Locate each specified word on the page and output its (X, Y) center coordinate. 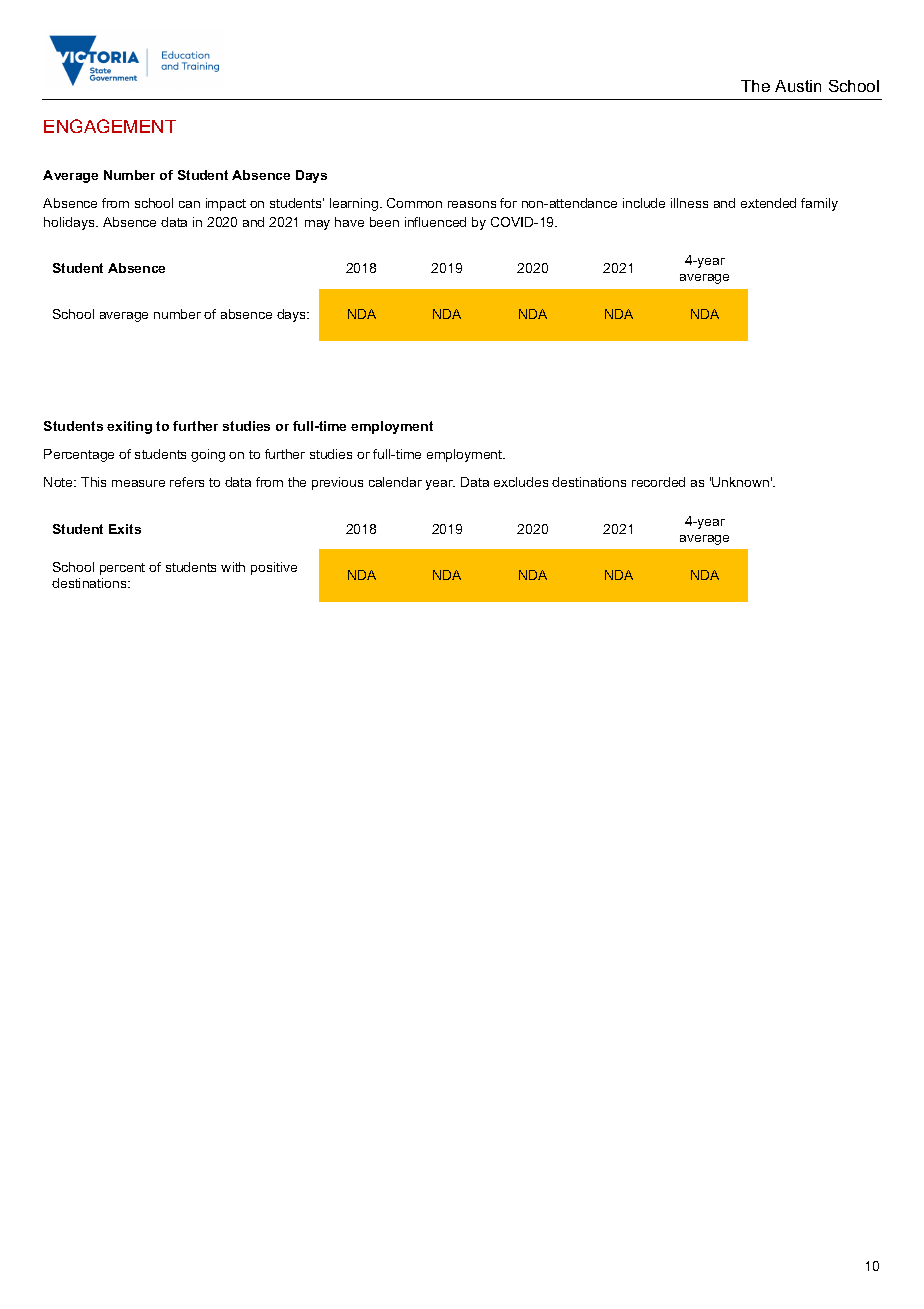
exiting (129, 427)
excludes (521, 482)
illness (689, 203)
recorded (658, 482)
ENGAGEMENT (110, 126)
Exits (125, 529)
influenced (435, 222)
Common (414, 203)
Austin (798, 86)
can (189, 204)
